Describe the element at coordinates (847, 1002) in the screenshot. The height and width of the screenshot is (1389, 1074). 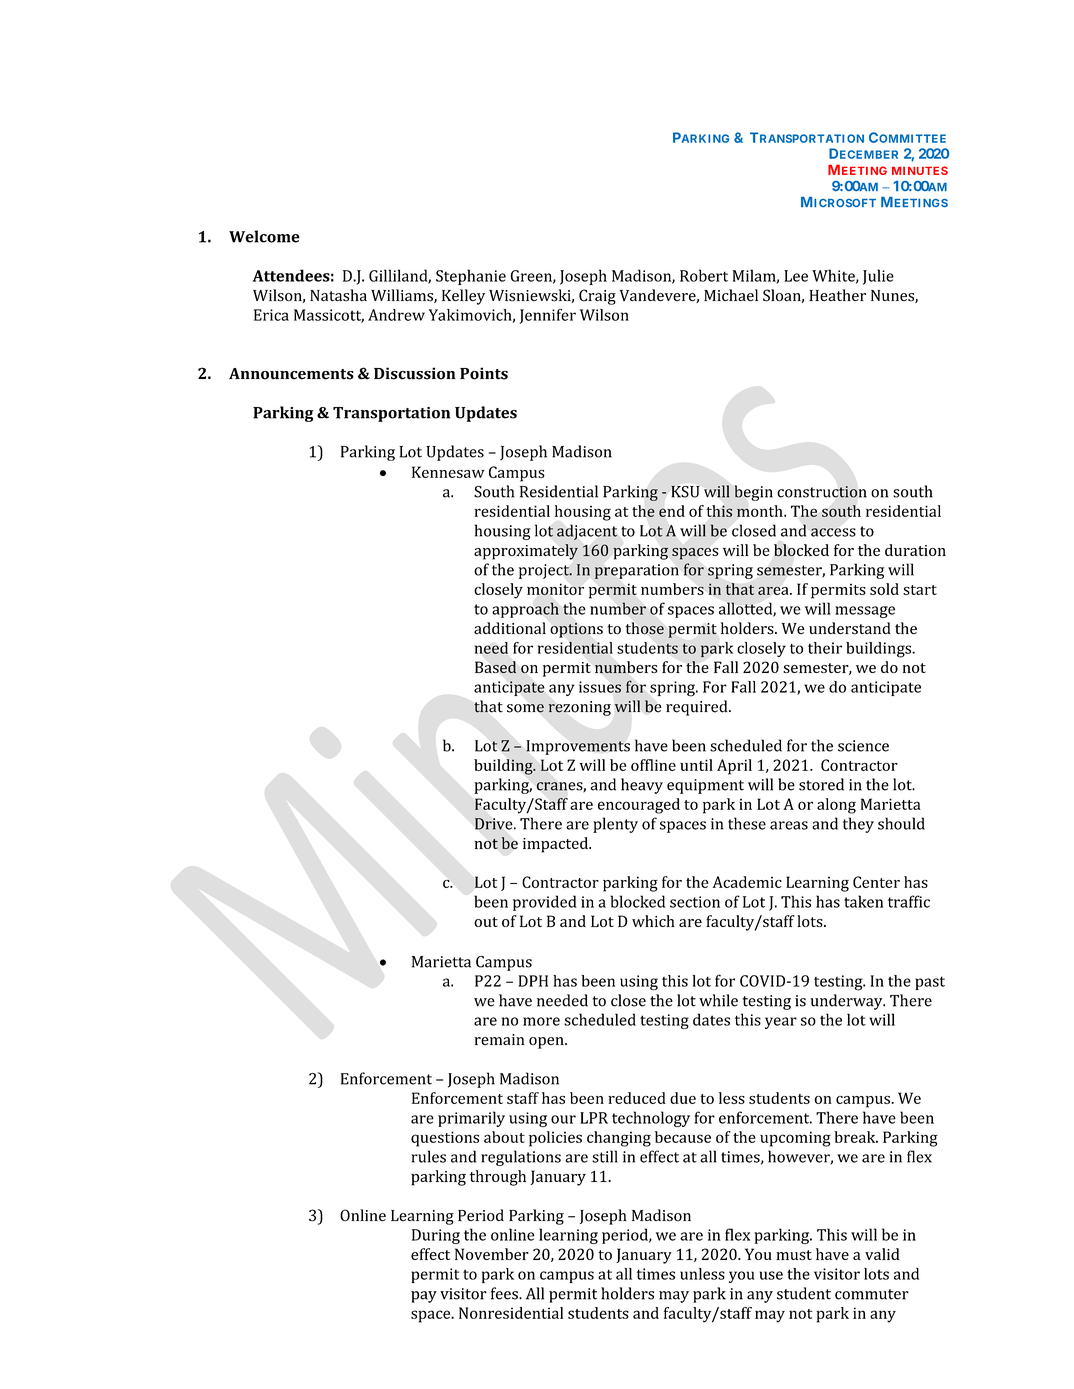
I see `underway` at that location.
